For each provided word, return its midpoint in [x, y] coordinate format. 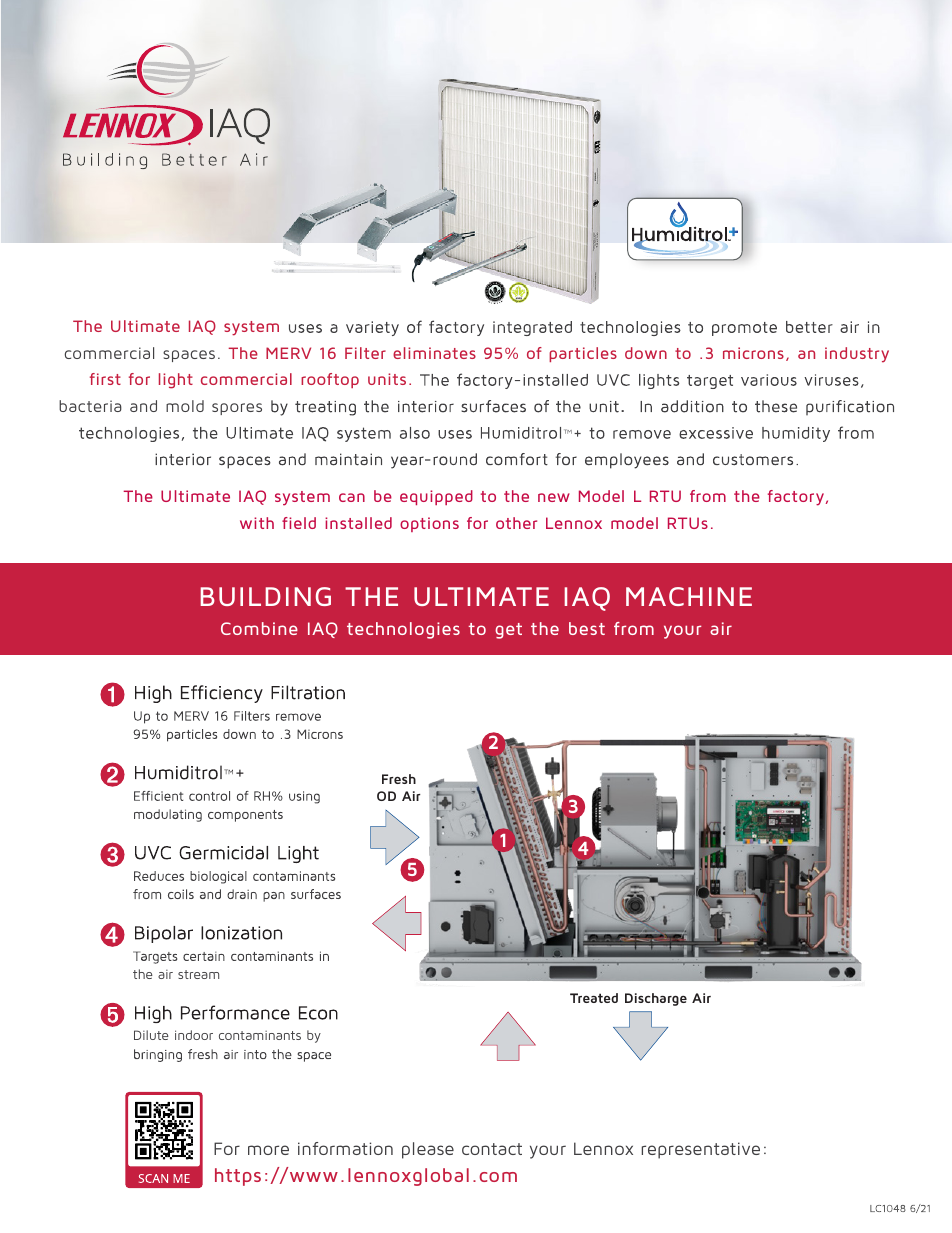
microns [753, 353]
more [268, 1150]
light [176, 381]
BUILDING [265, 596]
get [508, 631]
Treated [594, 998]
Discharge [656, 999]
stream [198, 974]
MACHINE [689, 596]
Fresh [399, 779]
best [587, 628]
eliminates [434, 353]
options [429, 524]
